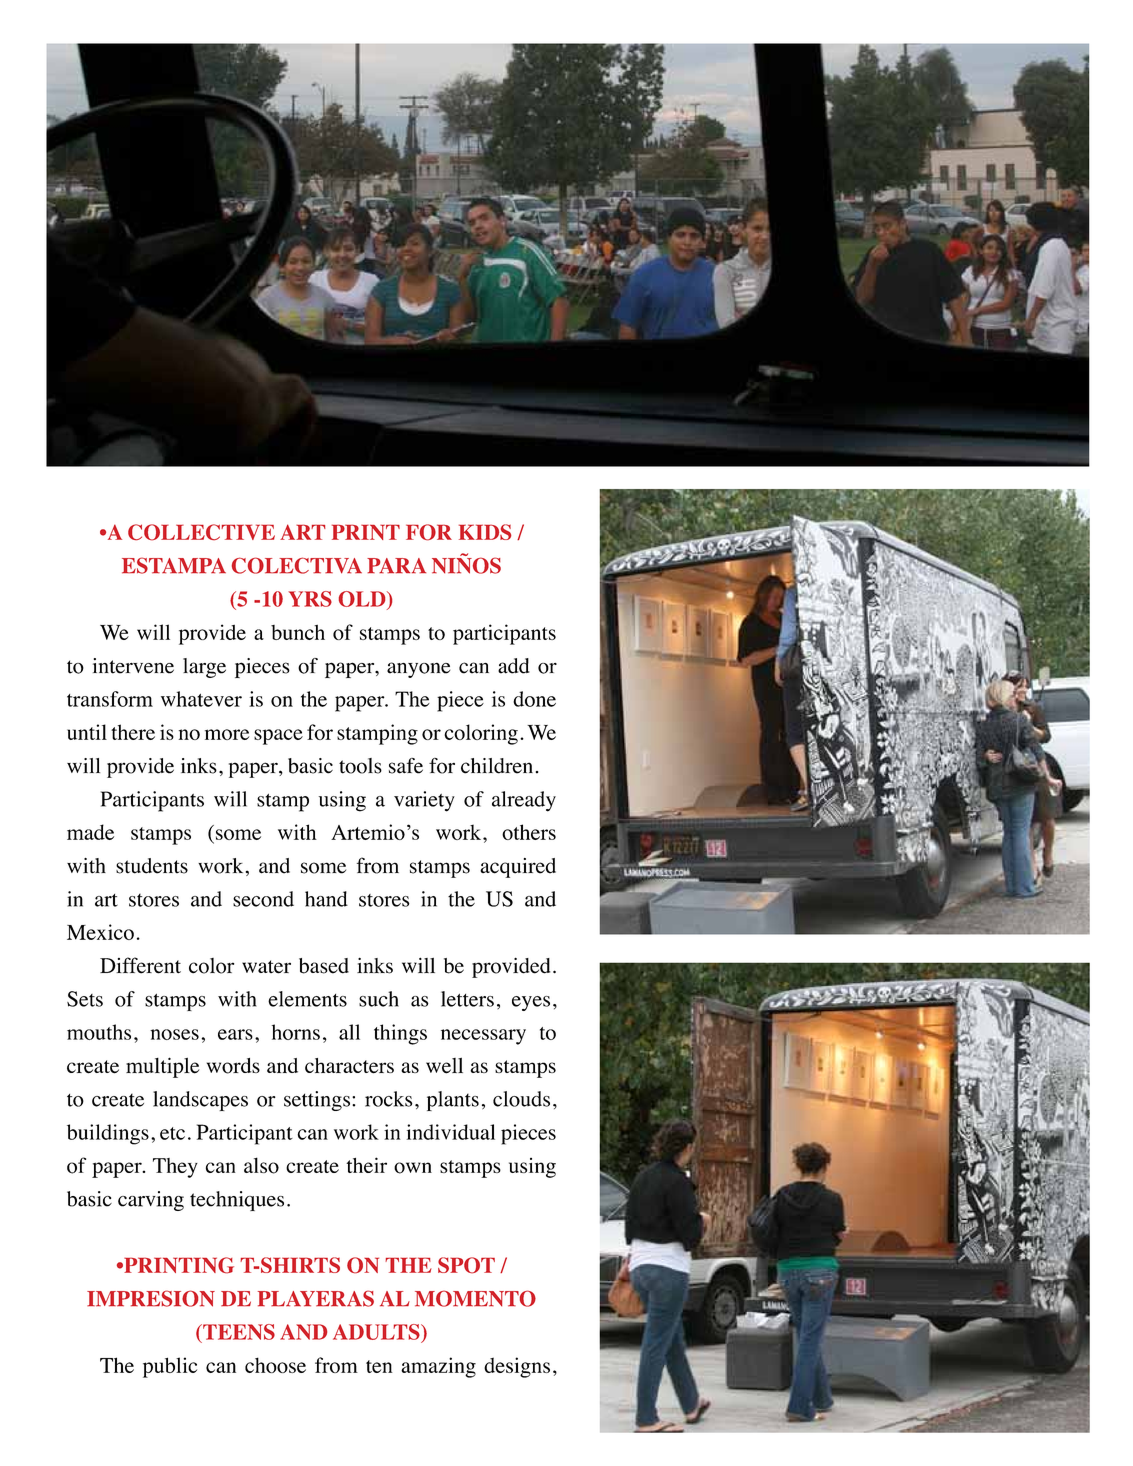 The height and width of the page is (1466, 1133). Describe the element at coordinates (201, 532) in the page. I see `collective` at that location.
